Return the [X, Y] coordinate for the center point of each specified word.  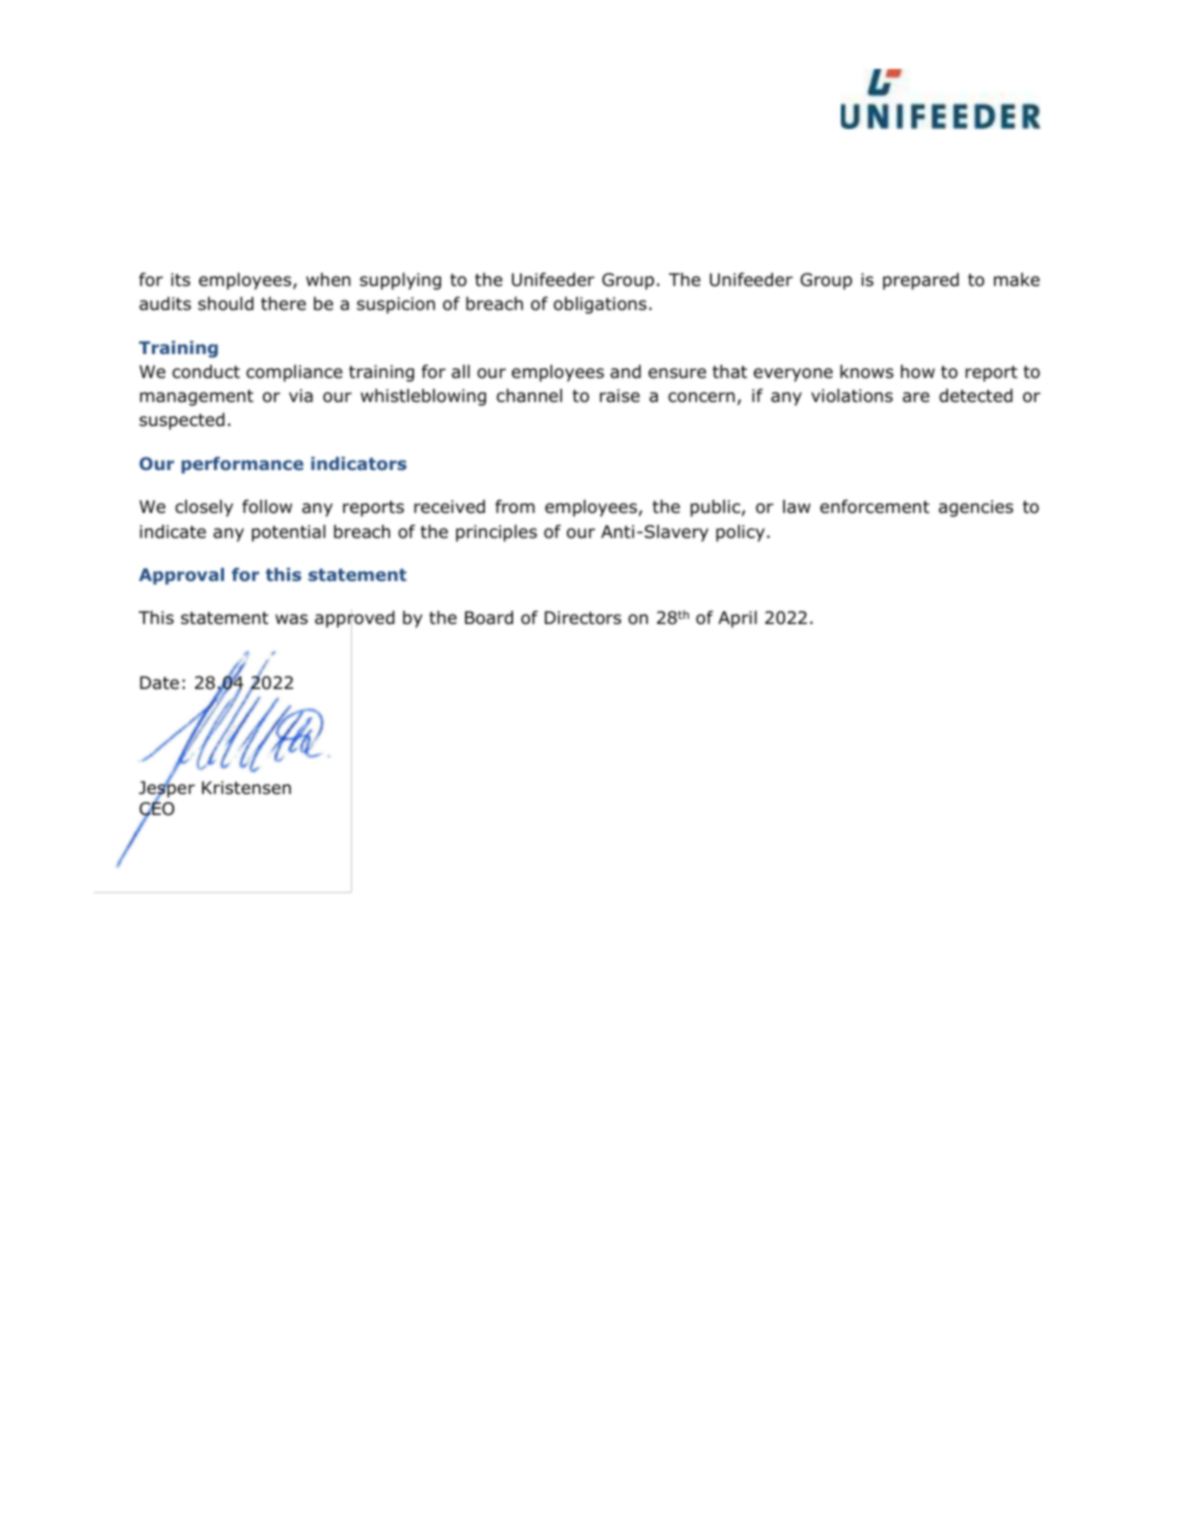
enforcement [875, 506]
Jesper [167, 790]
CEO [156, 810]
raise [620, 396]
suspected [182, 421]
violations [852, 396]
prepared [921, 281]
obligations [600, 305]
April [737, 619]
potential [288, 533]
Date [159, 683]
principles [496, 533]
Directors [583, 618]
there [283, 304]
